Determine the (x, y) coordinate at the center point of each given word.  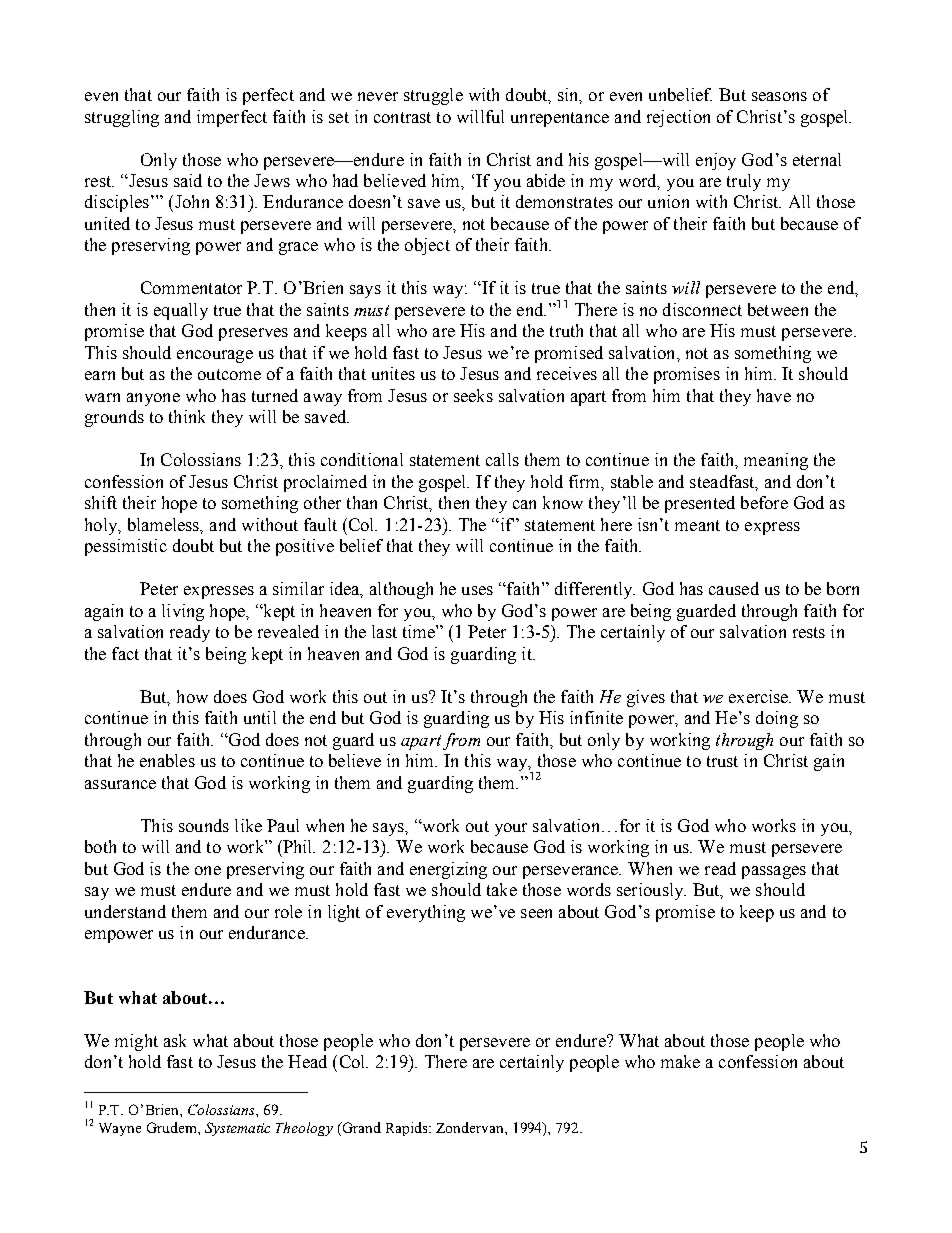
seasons (779, 96)
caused (734, 588)
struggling (122, 118)
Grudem (173, 1127)
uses (477, 590)
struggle (433, 96)
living (183, 612)
